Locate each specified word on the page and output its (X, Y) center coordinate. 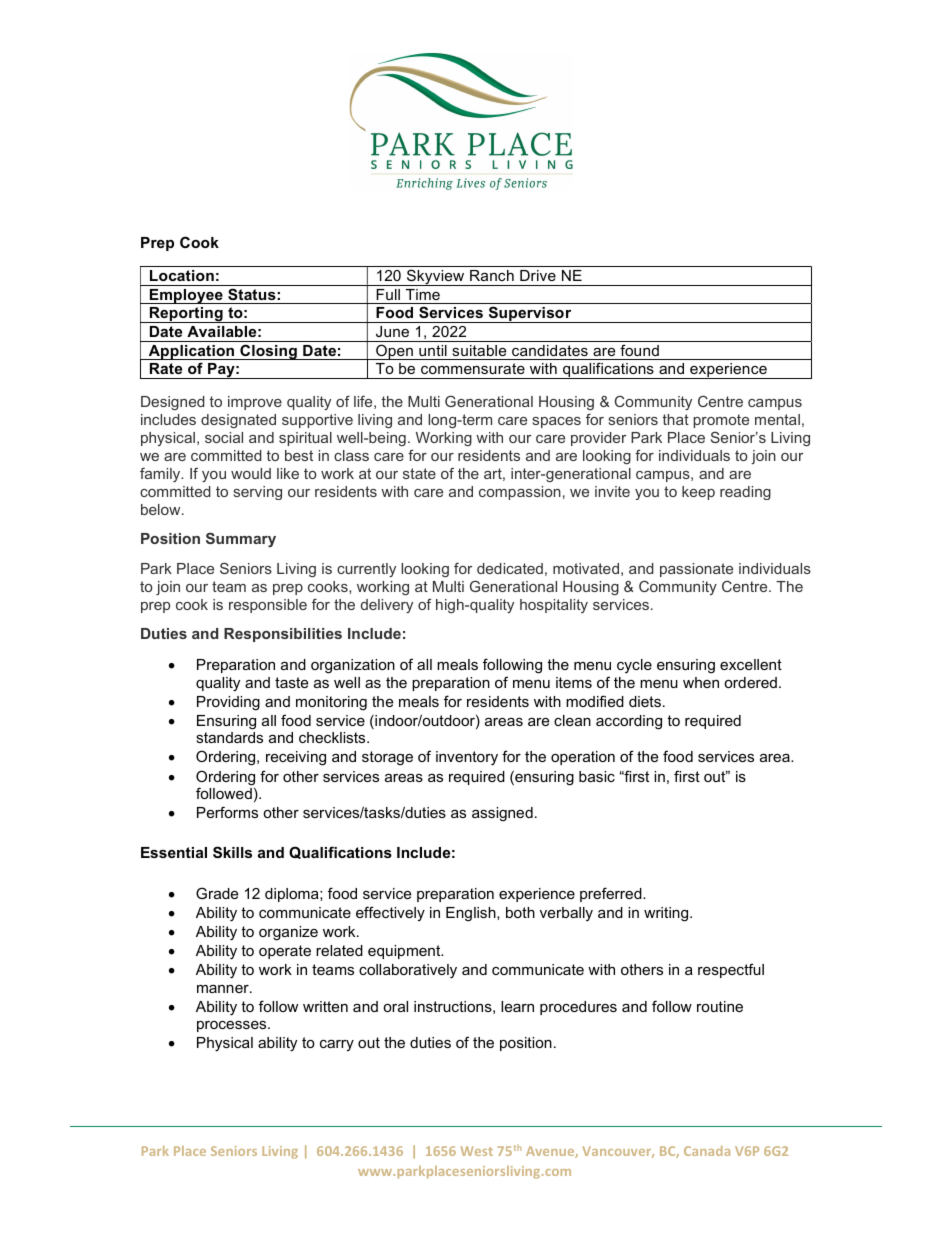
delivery (387, 606)
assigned (502, 814)
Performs (227, 812)
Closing (268, 352)
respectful (731, 970)
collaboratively (408, 971)
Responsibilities (283, 635)
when (701, 682)
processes (233, 1026)
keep (698, 493)
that (676, 419)
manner (224, 989)
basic (597, 776)
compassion (520, 493)
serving (258, 493)
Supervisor (530, 314)
